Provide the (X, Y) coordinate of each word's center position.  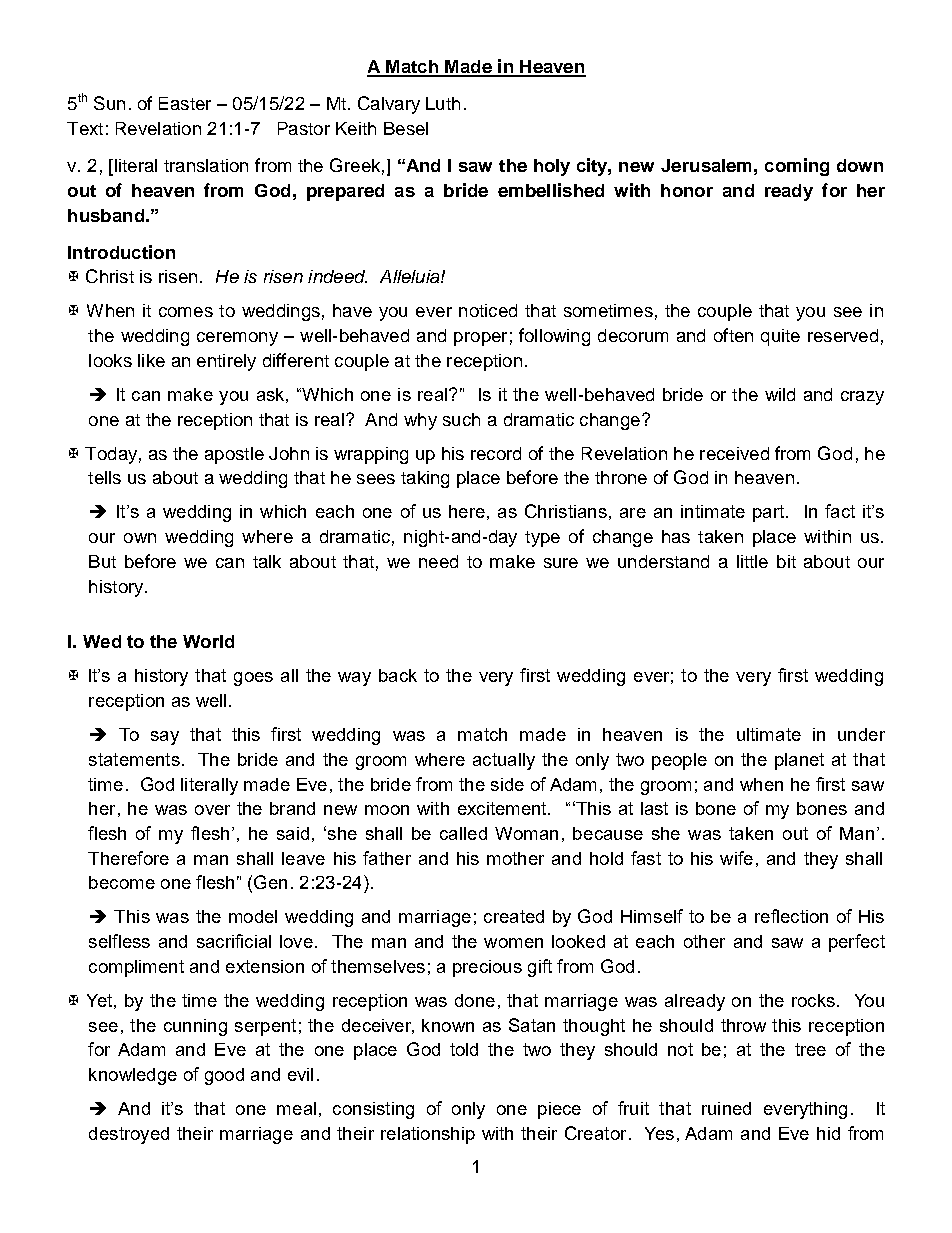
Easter (185, 103)
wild (780, 394)
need (438, 561)
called (463, 833)
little (752, 561)
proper (480, 339)
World (208, 641)
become (122, 882)
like (151, 360)
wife (736, 858)
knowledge (133, 1076)
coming (797, 167)
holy (552, 167)
